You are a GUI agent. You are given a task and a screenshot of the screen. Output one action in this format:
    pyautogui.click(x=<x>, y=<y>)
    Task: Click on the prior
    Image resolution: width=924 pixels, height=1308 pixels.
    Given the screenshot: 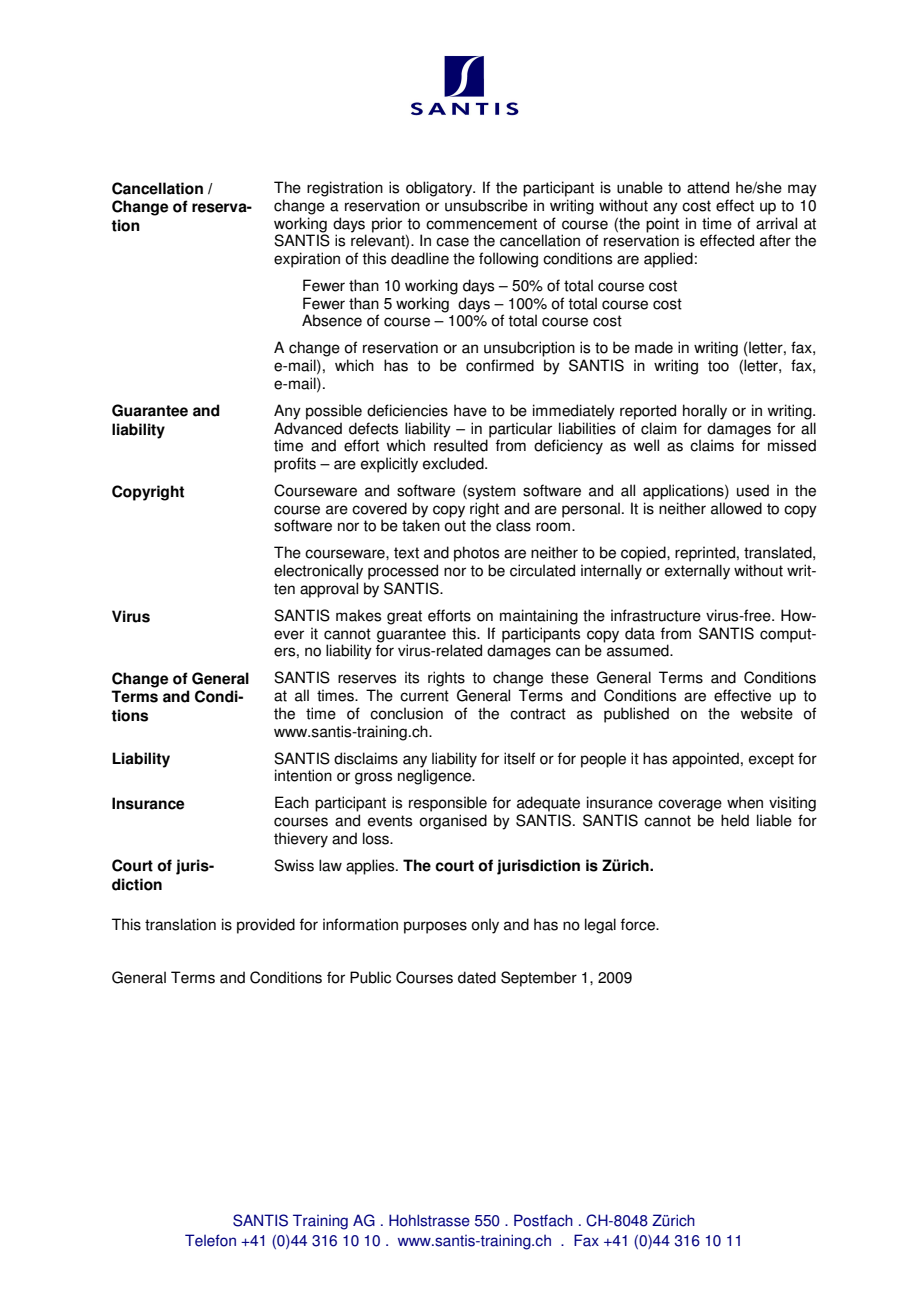 What is the action you would take?
    pyautogui.click(x=387, y=225)
